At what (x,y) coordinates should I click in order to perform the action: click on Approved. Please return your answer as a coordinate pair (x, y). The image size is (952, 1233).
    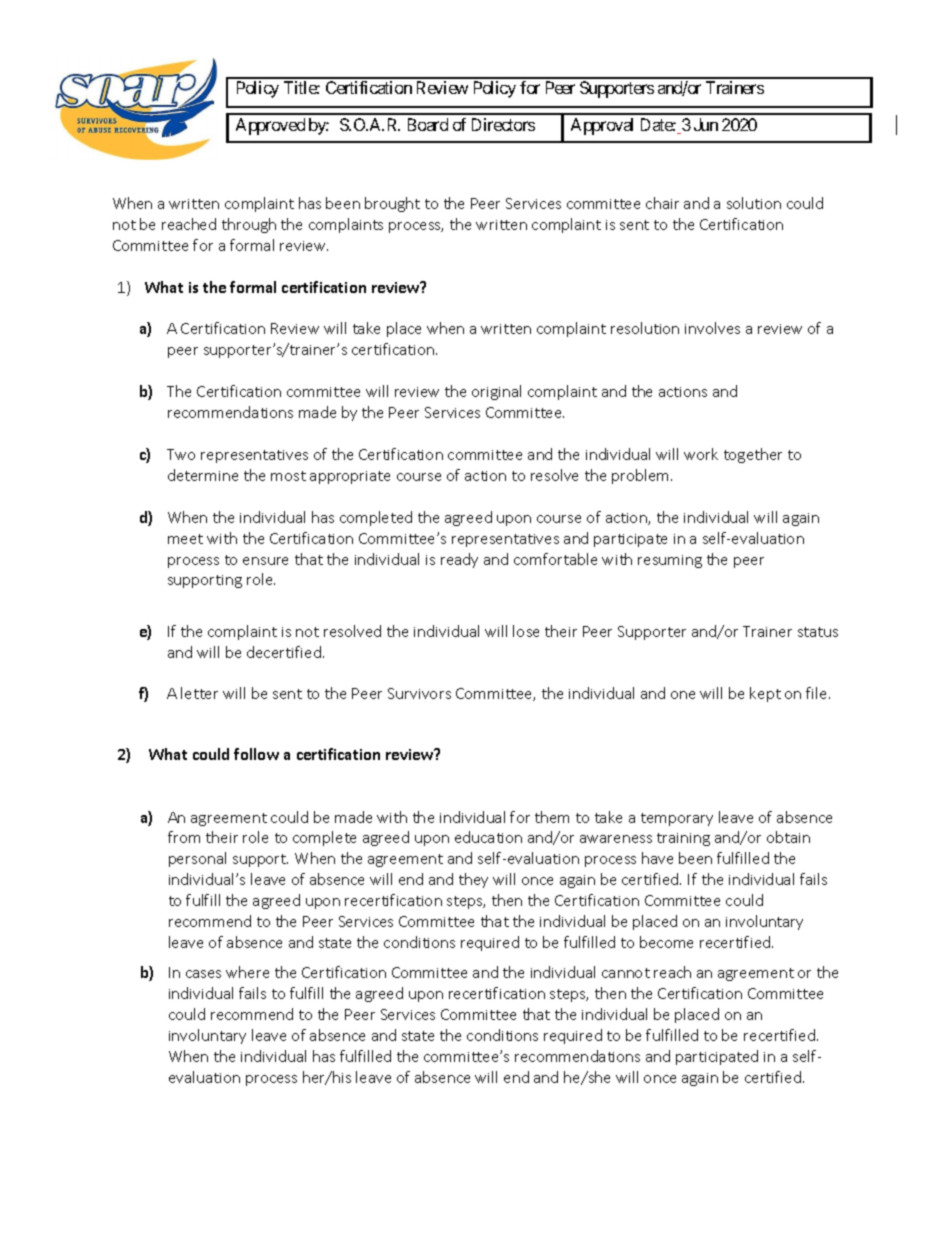
    Looking at the image, I should click on (270, 126).
